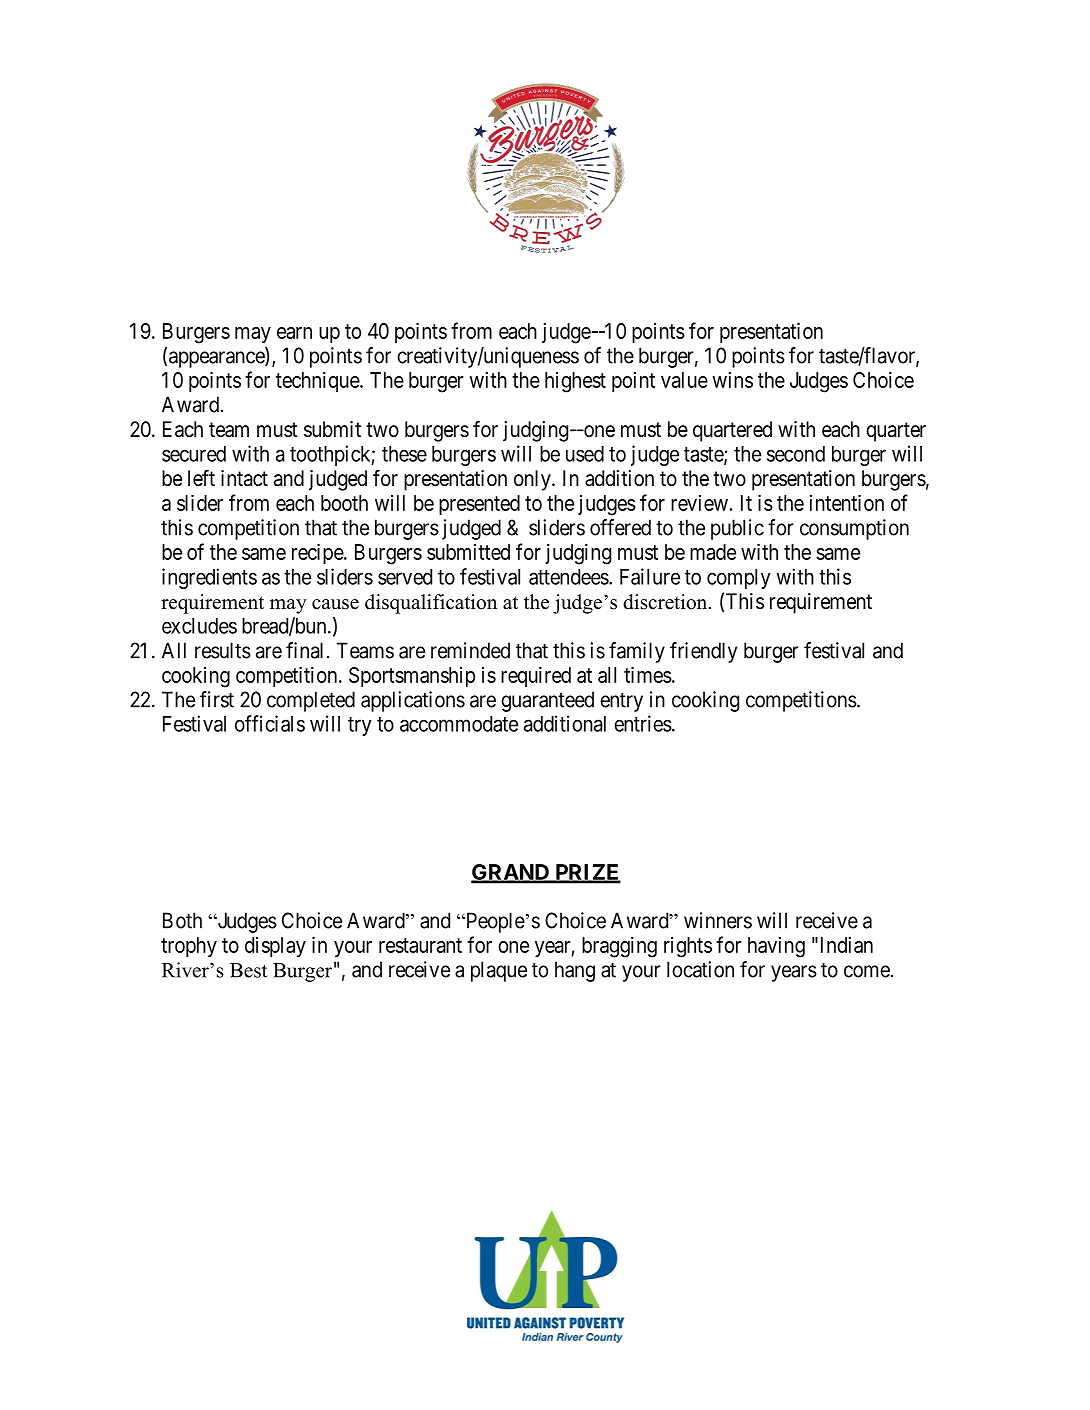 The height and width of the image is (1410, 1090). Describe the element at coordinates (275, 947) in the image. I see `display` at that location.
